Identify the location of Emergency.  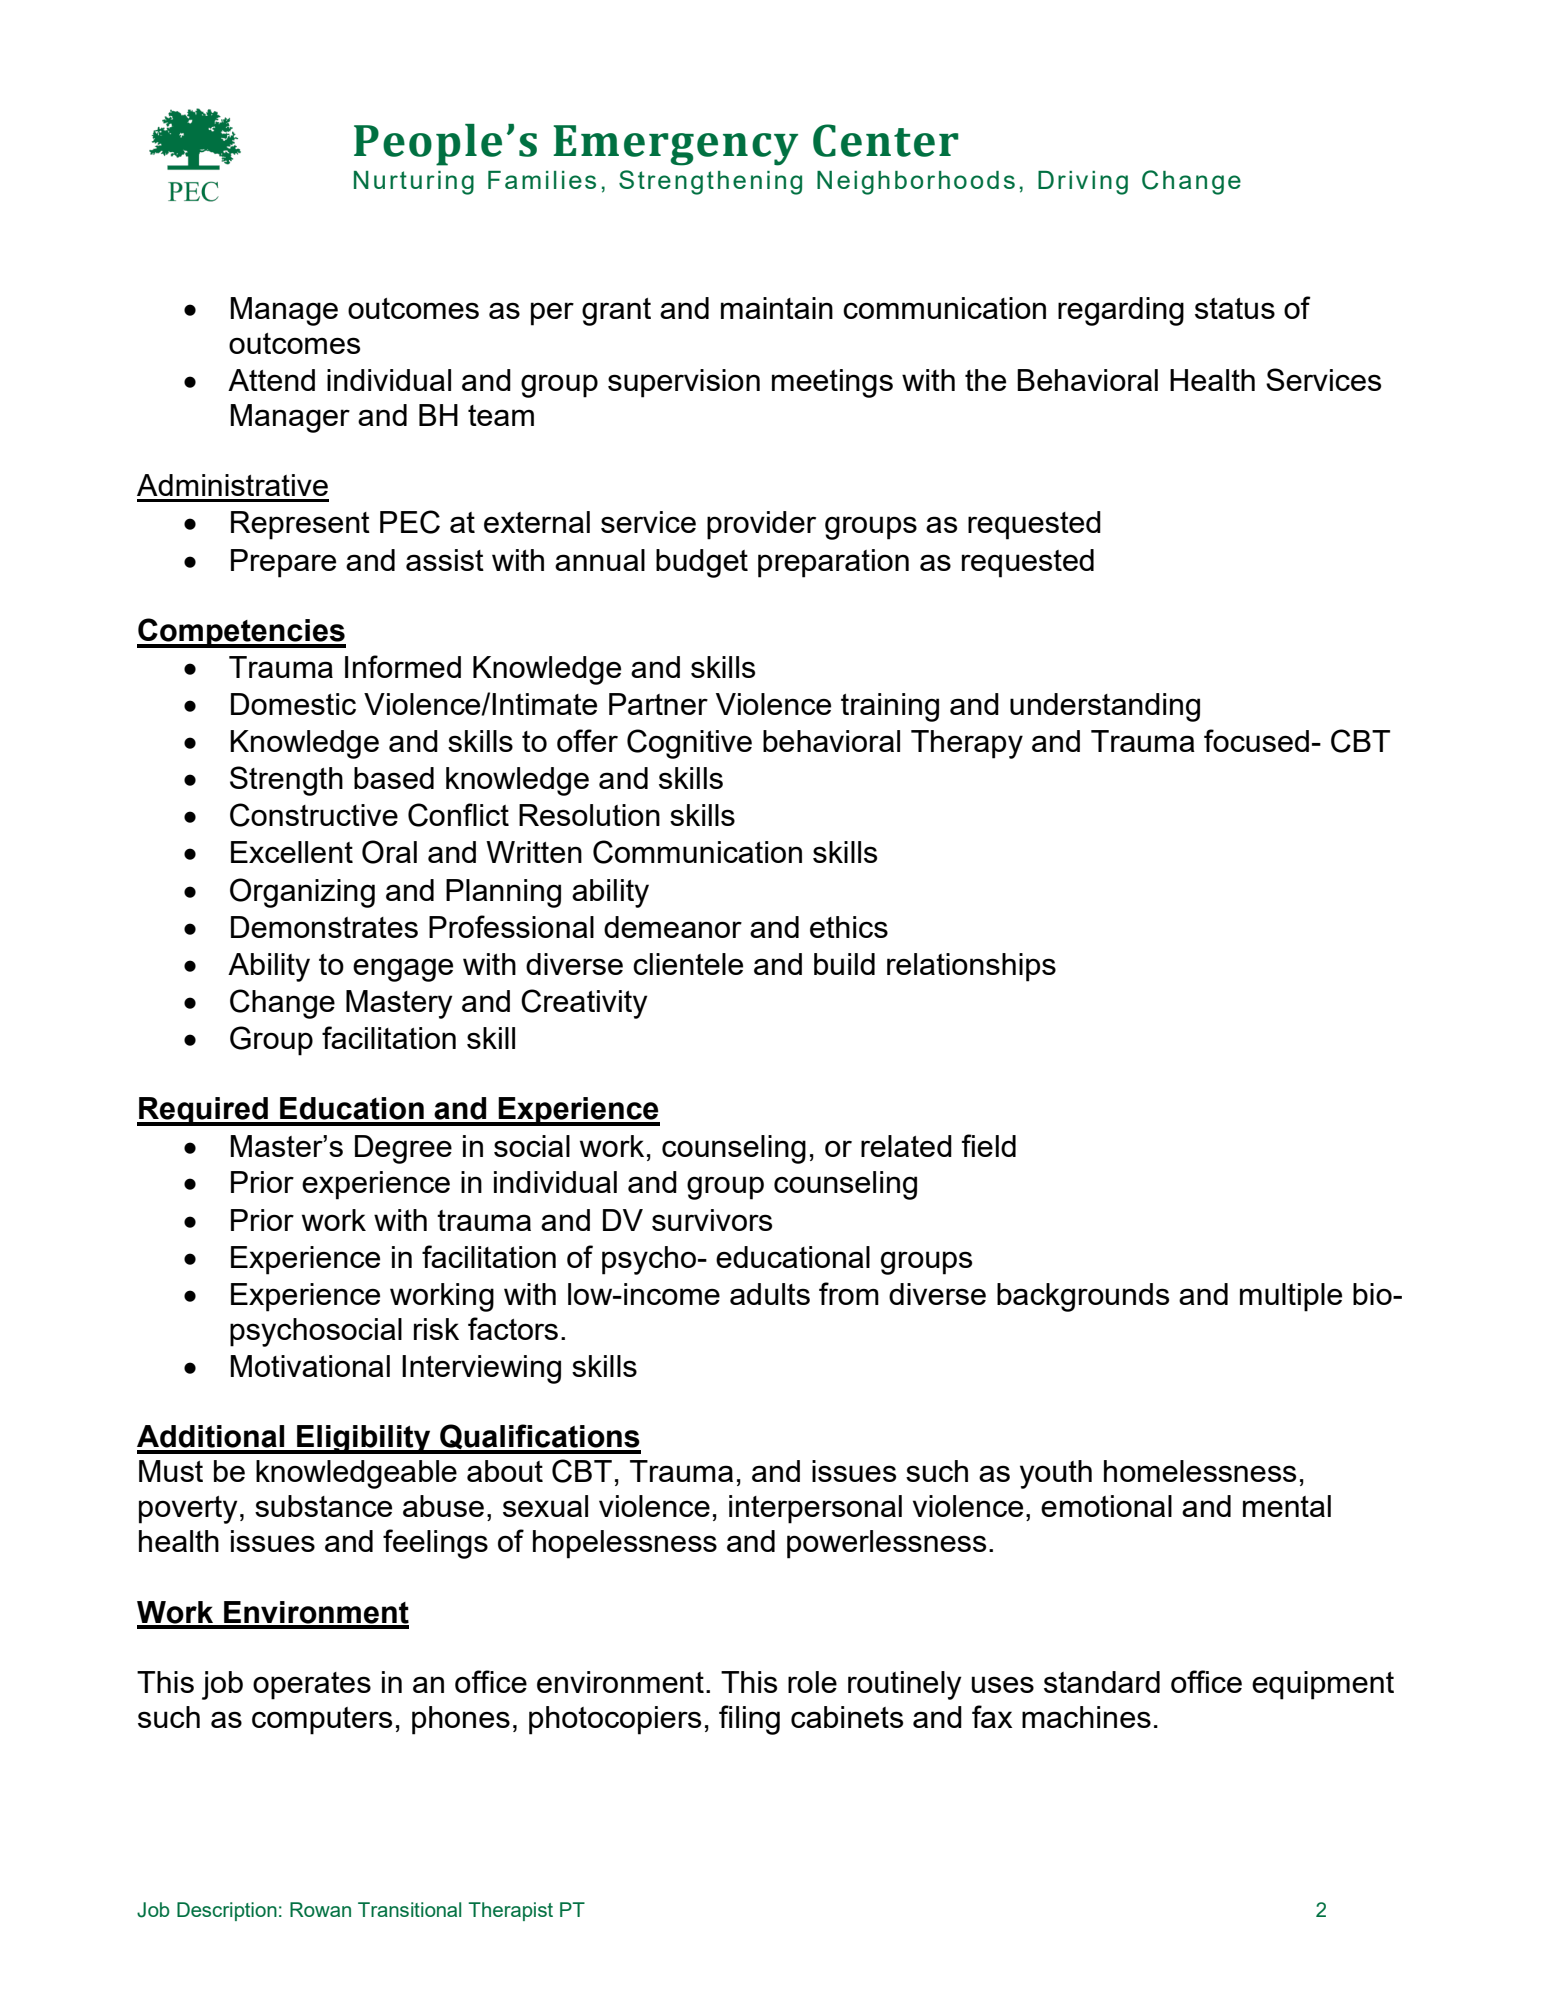
(675, 145).
